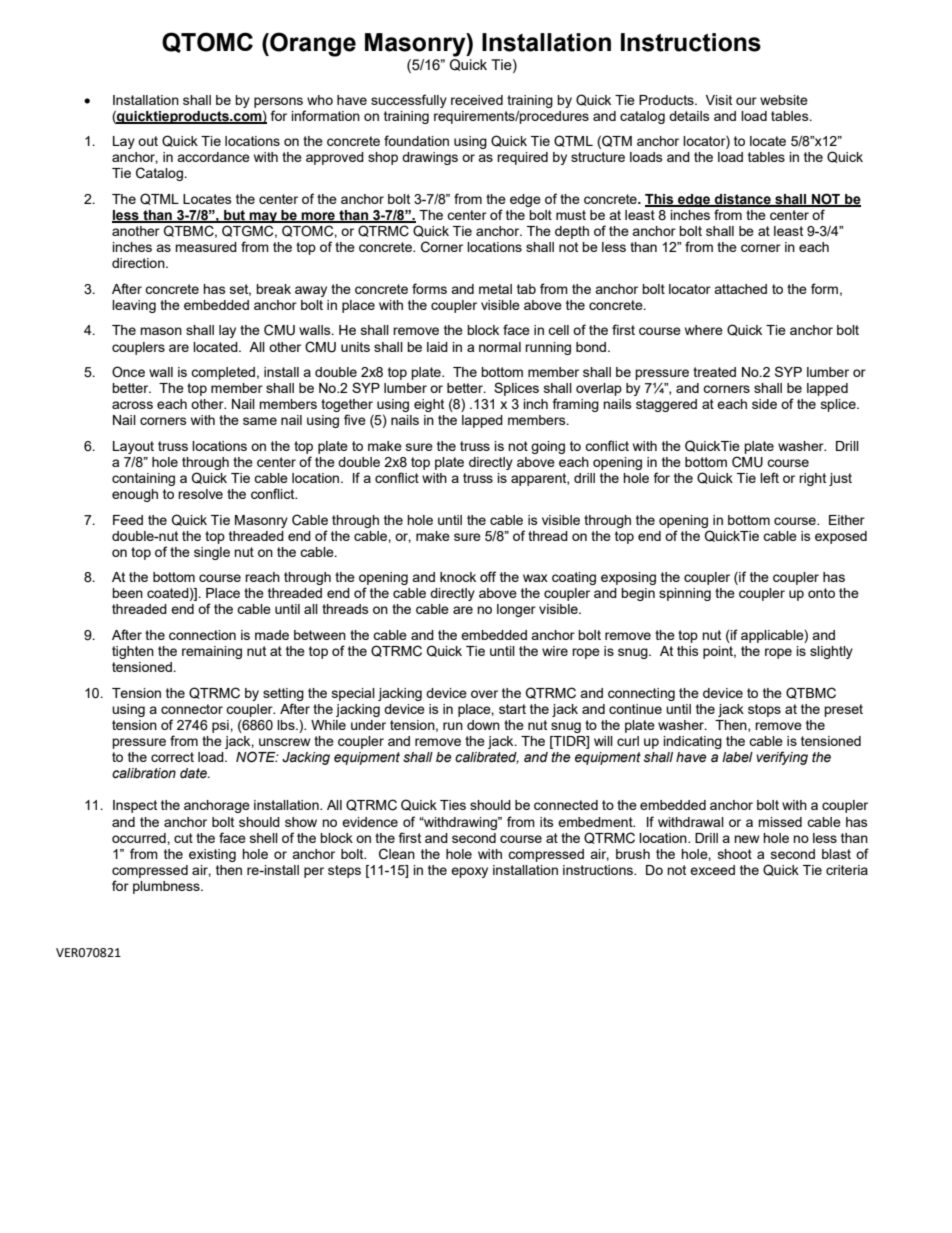 This screenshot has width=952, height=1233. What do you see at coordinates (469, 872) in the screenshot?
I see `epoxy` at bounding box center [469, 872].
